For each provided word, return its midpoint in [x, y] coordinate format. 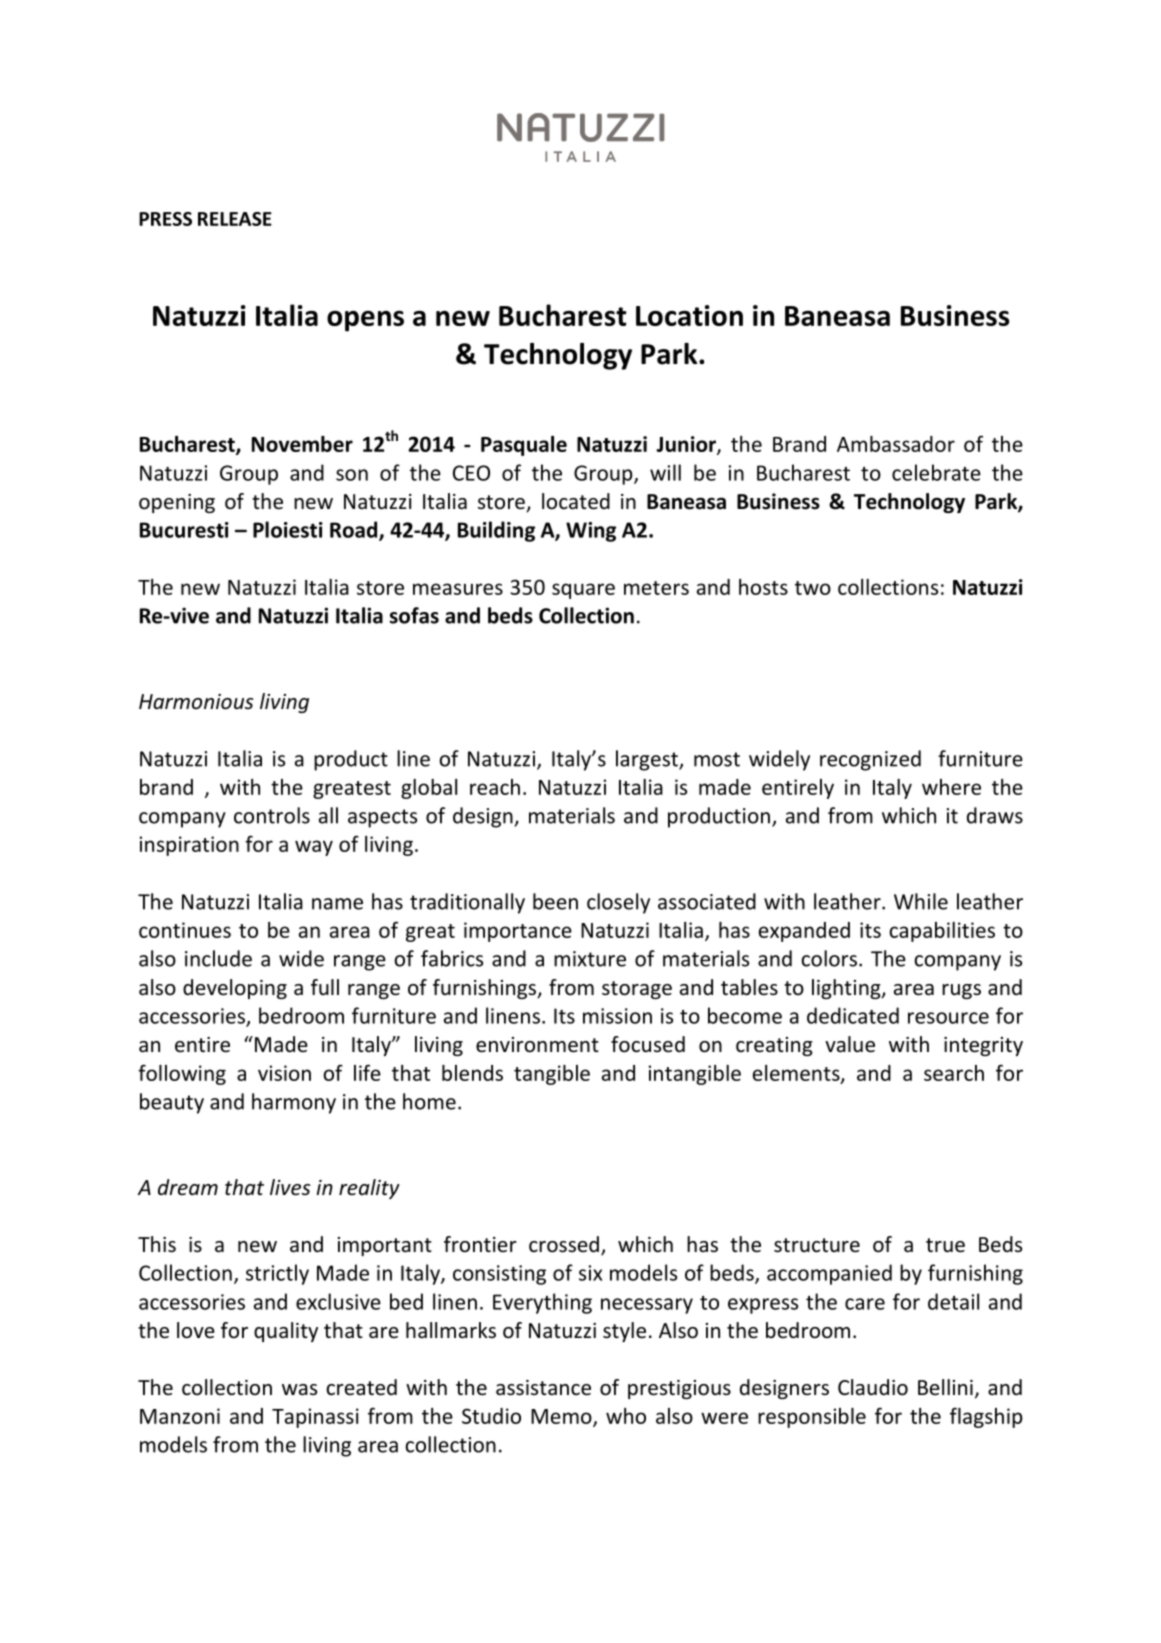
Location [689, 315]
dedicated [853, 1015]
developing [235, 989]
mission [617, 1016]
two [813, 588]
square [583, 591]
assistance [543, 1388]
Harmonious [196, 702]
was [299, 1389]
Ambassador [896, 444]
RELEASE [235, 219]
